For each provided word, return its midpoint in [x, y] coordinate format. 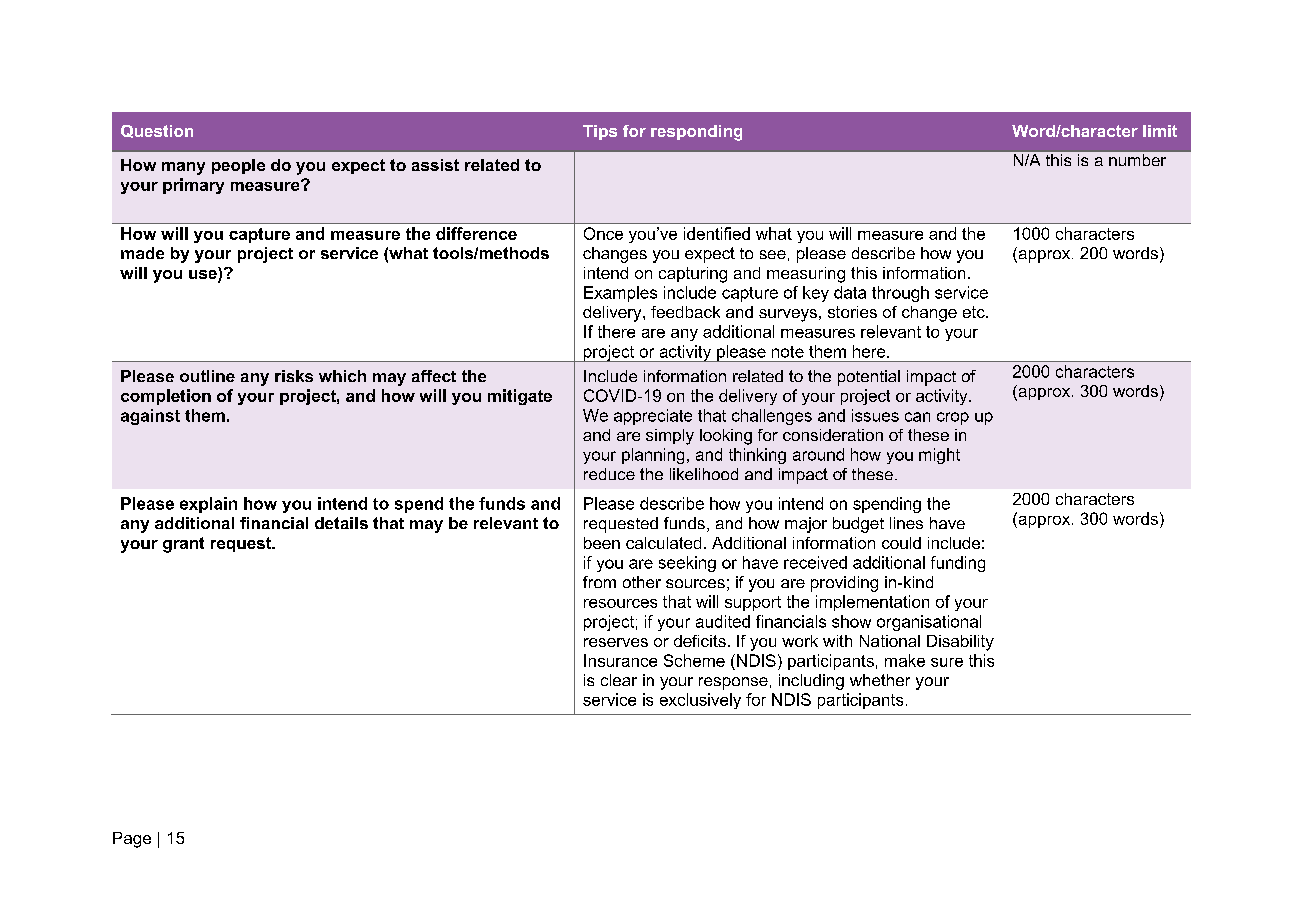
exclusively [700, 701]
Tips [600, 132]
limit [1160, 131]
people [238, 166]
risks [294, 376]
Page [132, 840]
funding [958, 564]
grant [183, 545]
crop [953, 418]
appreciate [653, 417]
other [642, 582]
